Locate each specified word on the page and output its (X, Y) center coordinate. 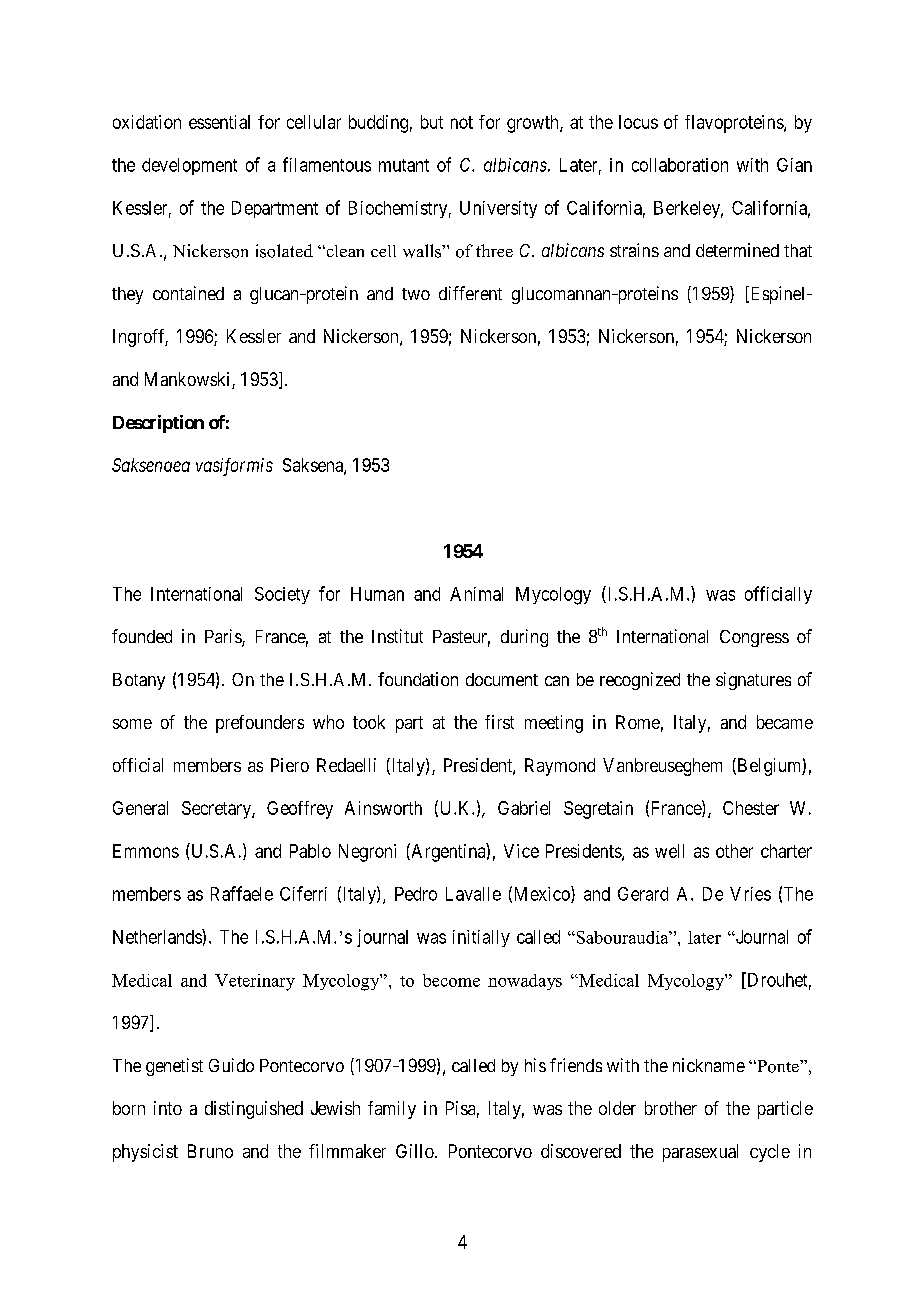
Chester (751, 808)
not (462, 122)
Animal (476, 594)
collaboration (680, 165)
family (392, 1110)
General (140, 808)
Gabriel (524, 808)
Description (158, 424)
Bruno (210, 1151)
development (189, 166)
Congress (754, 638)
